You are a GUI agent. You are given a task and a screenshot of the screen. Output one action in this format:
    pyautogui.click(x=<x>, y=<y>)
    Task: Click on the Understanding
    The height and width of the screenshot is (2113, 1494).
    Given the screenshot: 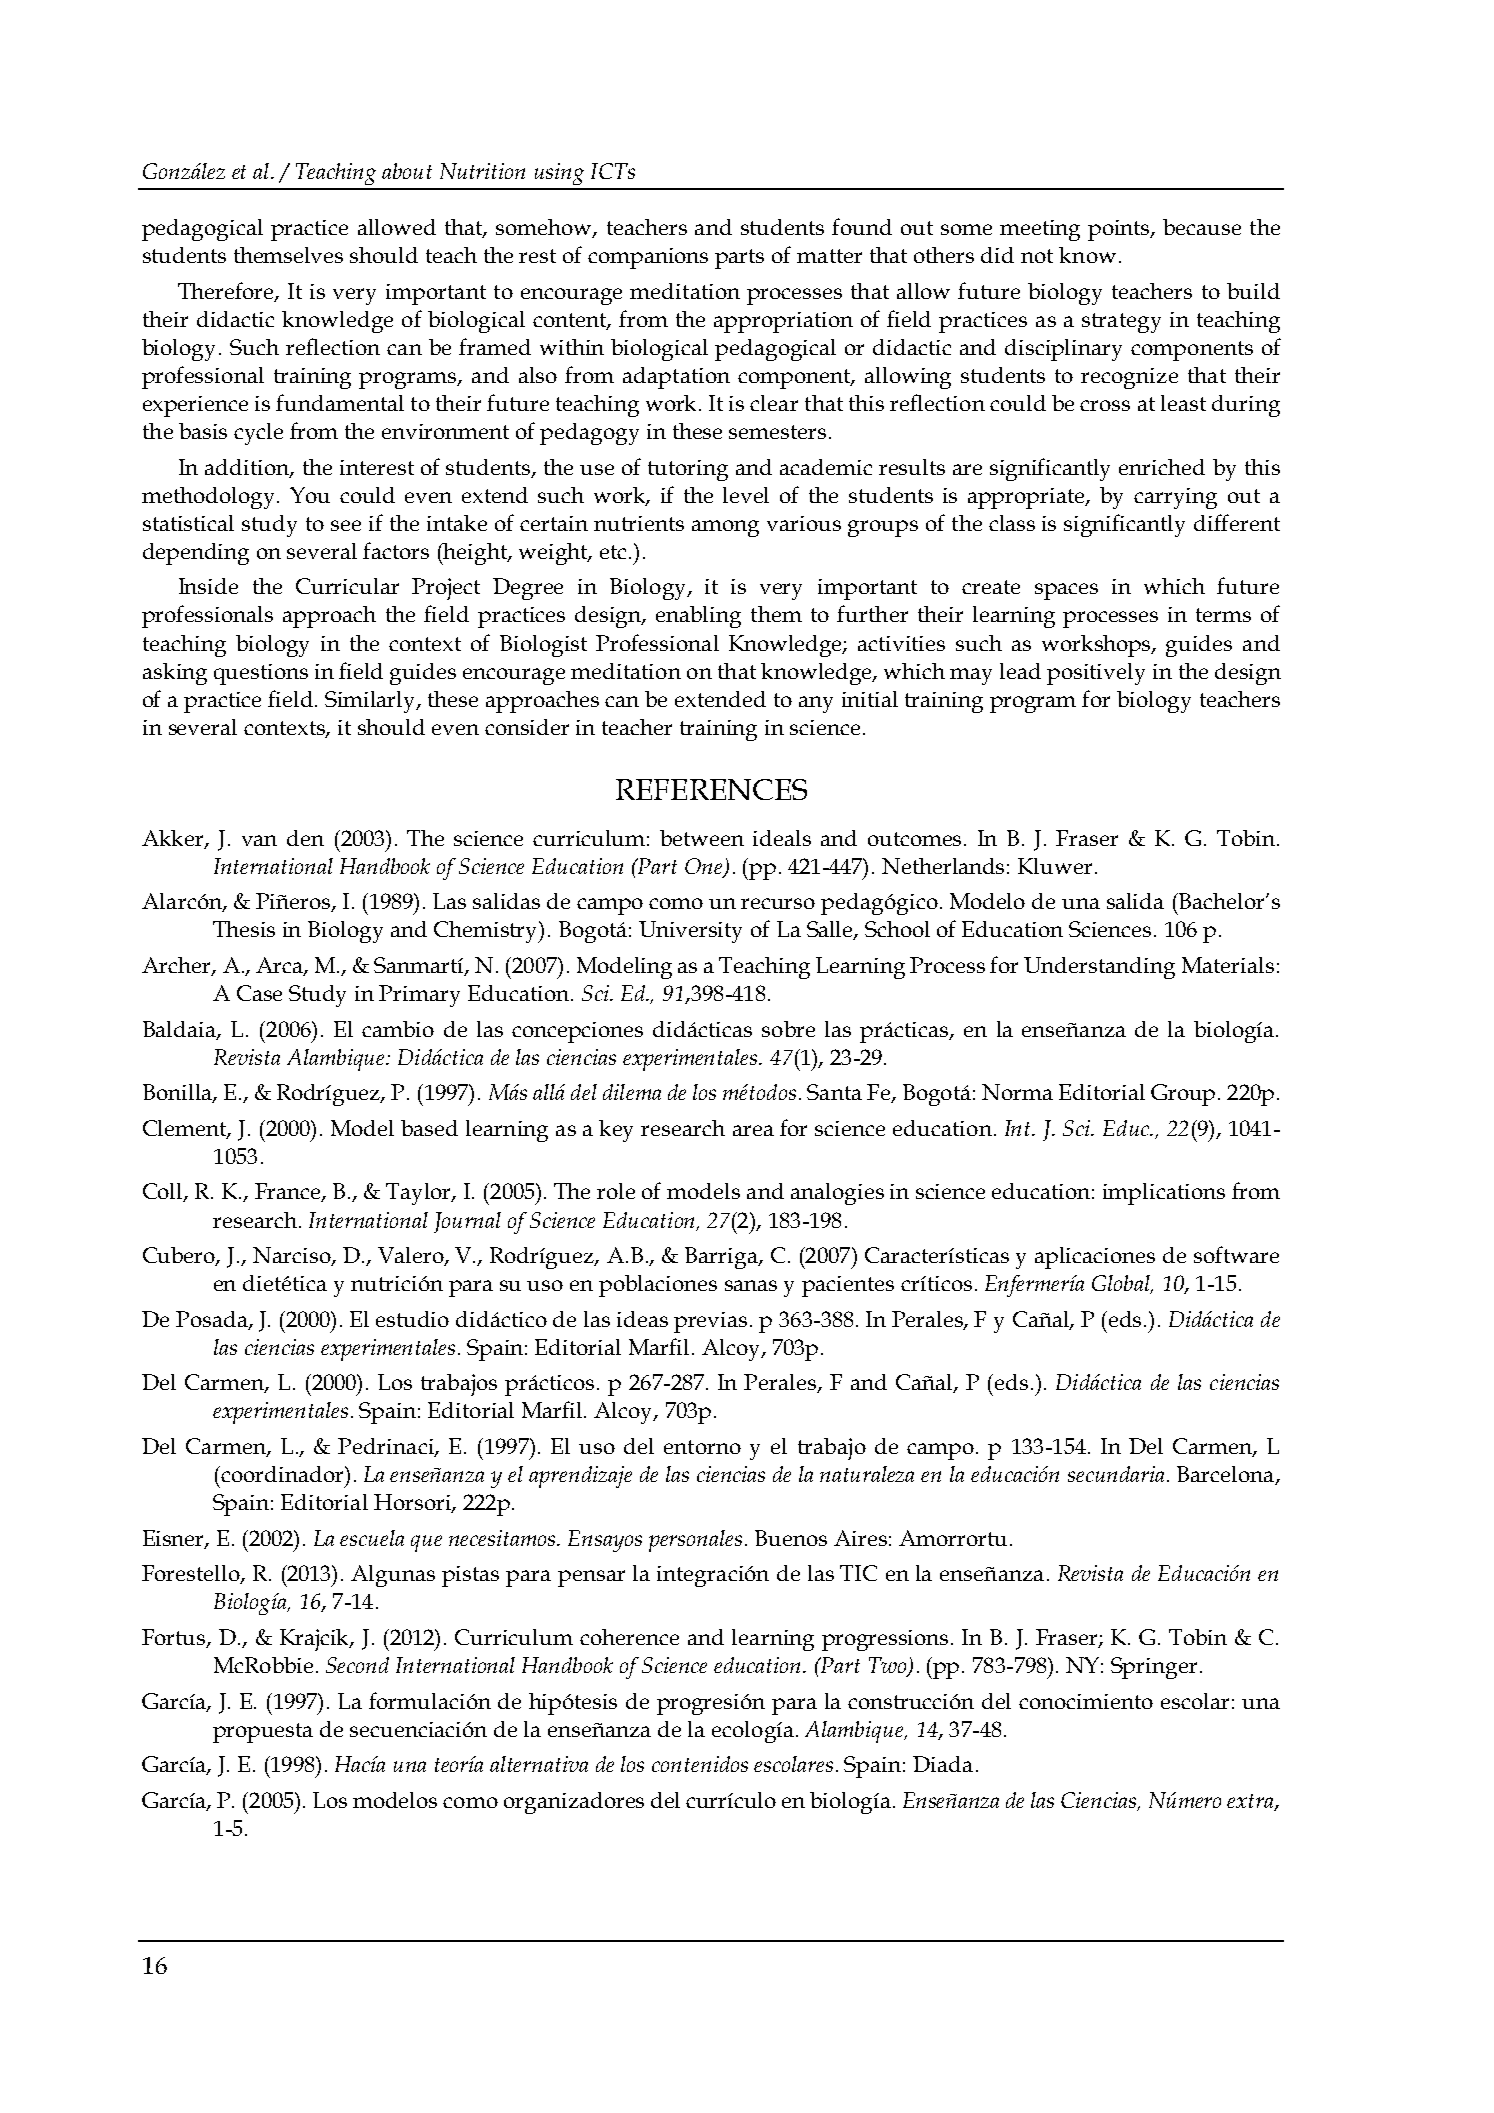 What is the action you would take?
    pyautogui.click(x=1099, y=968)
